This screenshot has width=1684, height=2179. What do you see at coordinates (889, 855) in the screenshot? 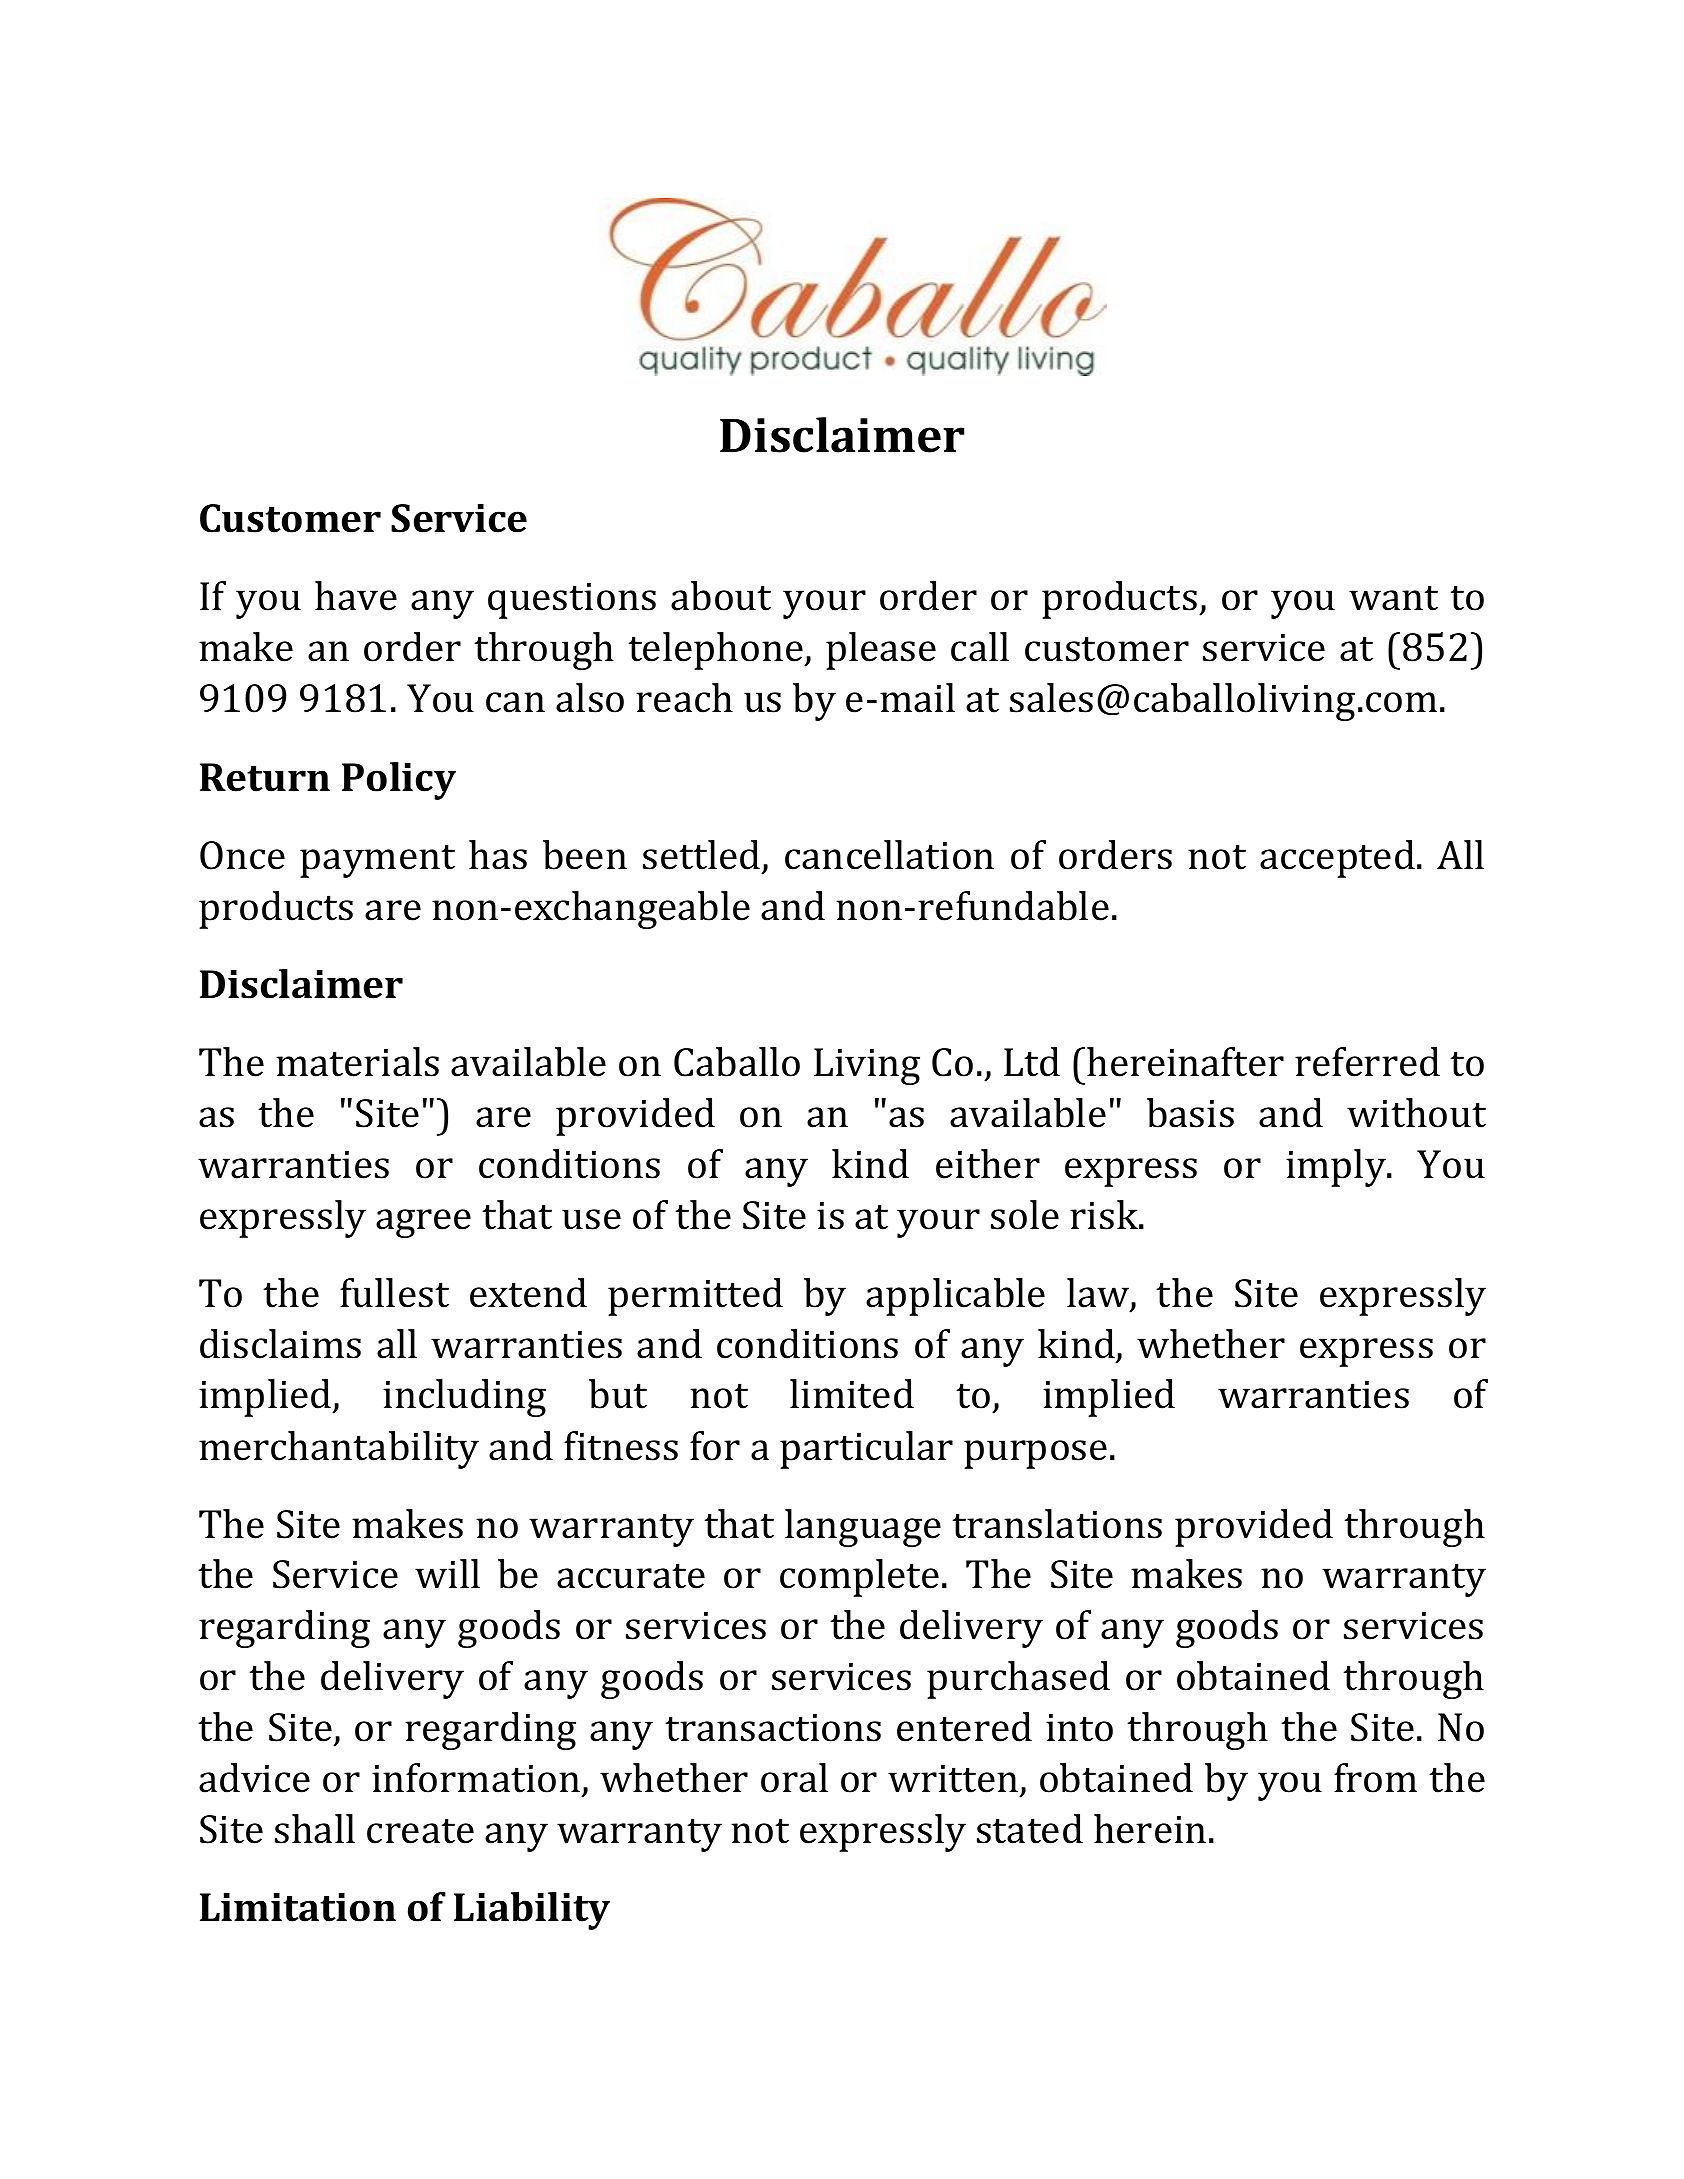
I see `cancellation` at bounding box center [889, 855].
